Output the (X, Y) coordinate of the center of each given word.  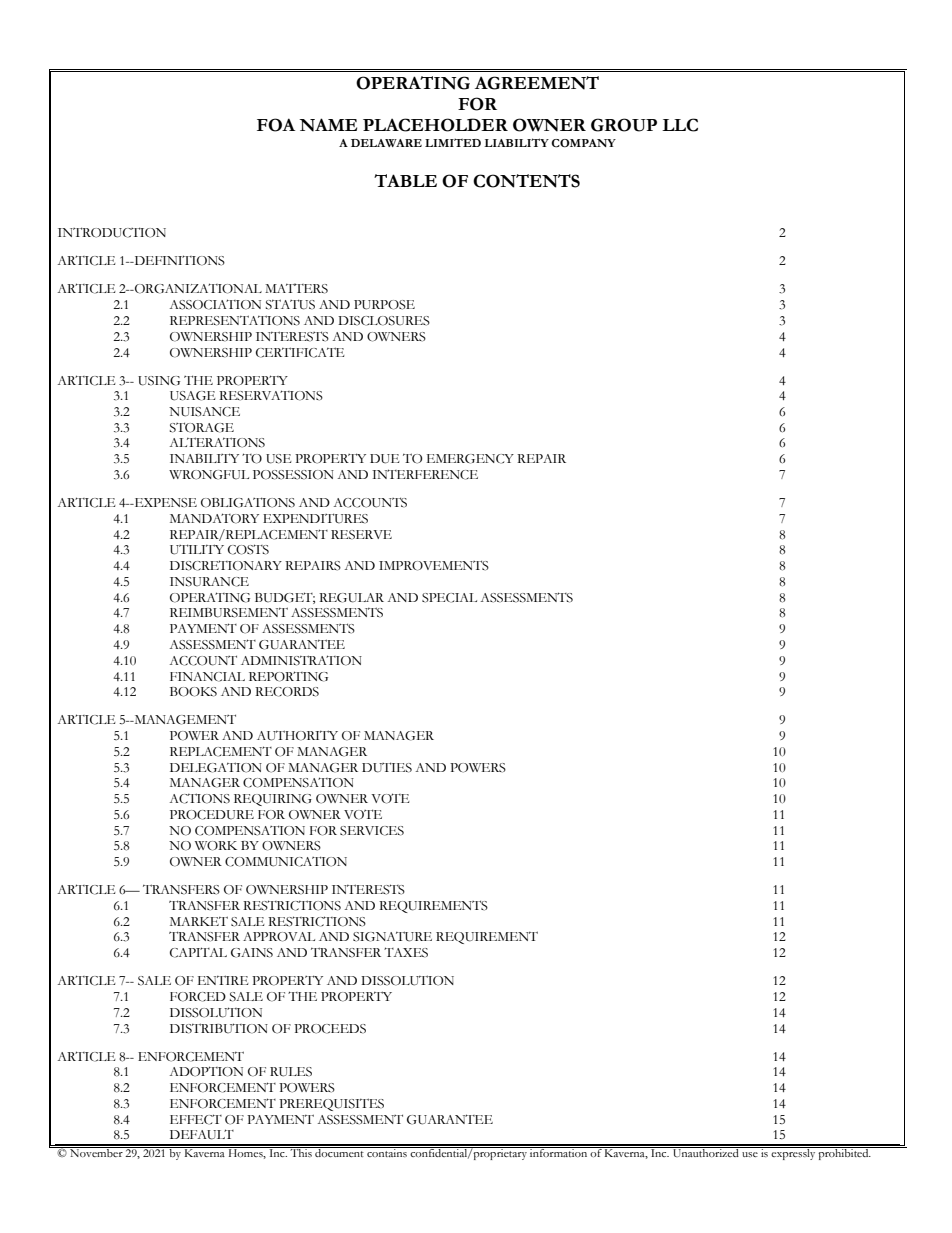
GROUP (624, 125)
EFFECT (196, 1119)
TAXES (406, 952)
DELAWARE (386, 143)
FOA (276, 125)
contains (387, 1152)
